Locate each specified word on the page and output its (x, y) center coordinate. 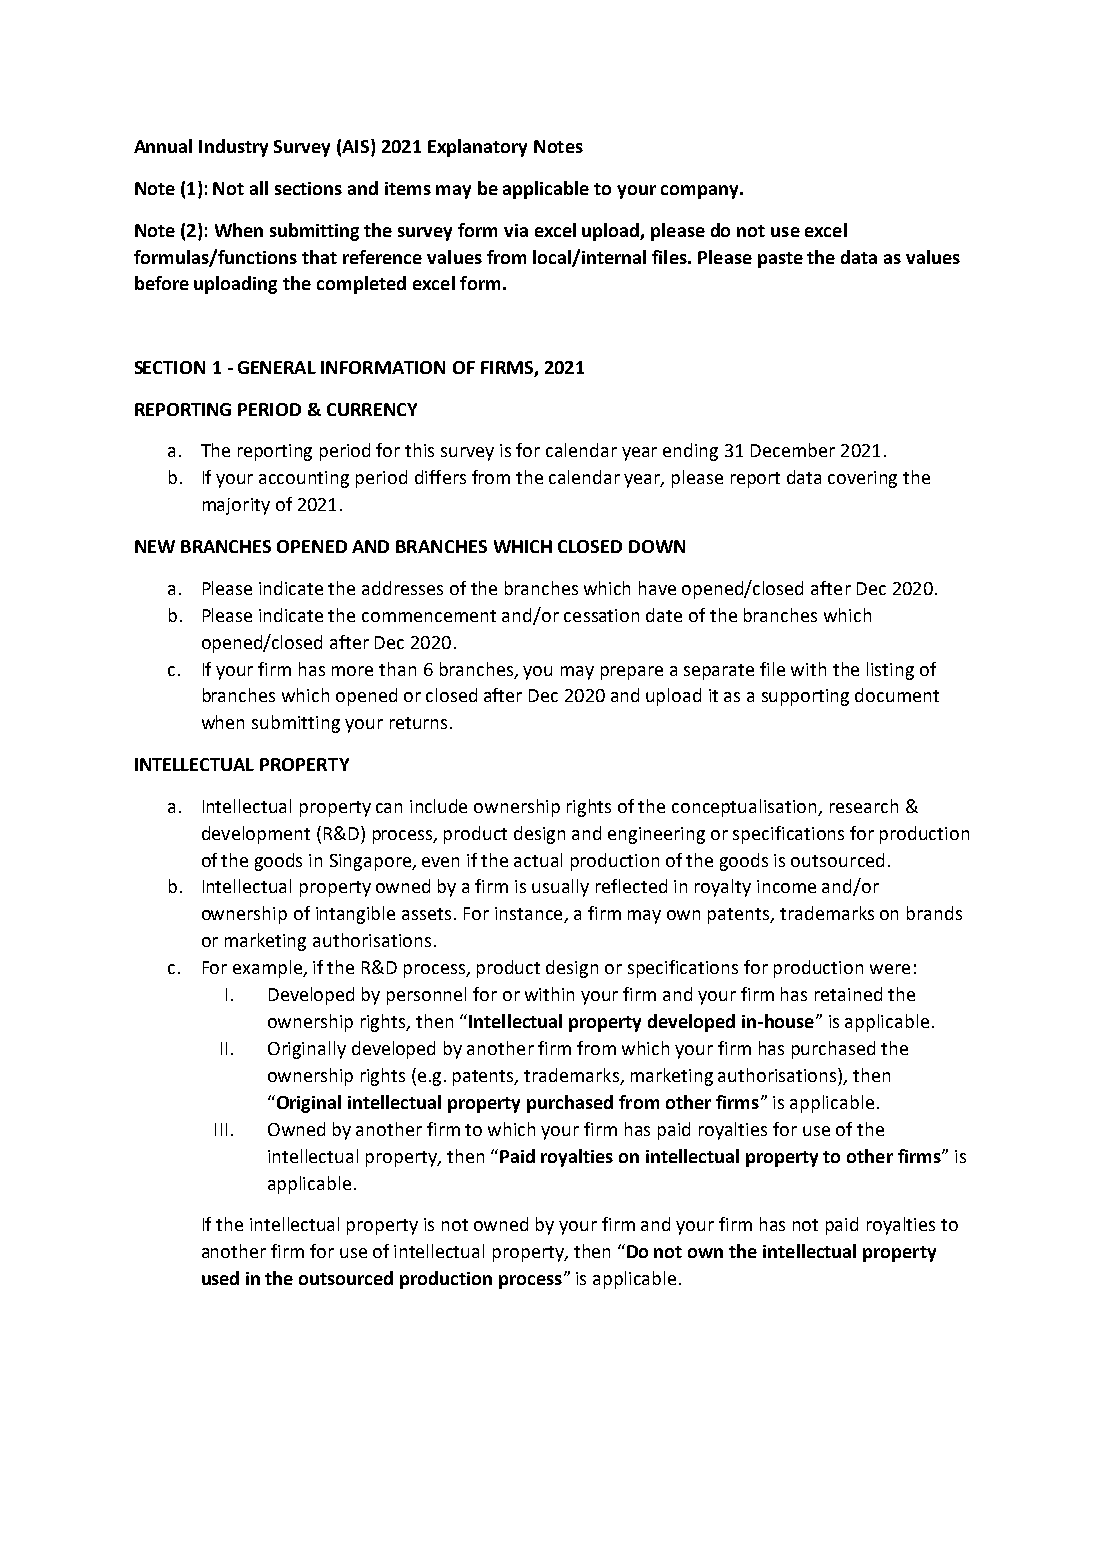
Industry (233, 148)
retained (848, 994)
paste (780, 260)
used (220, 1278)
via (516, 230)
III (221, 1129)
